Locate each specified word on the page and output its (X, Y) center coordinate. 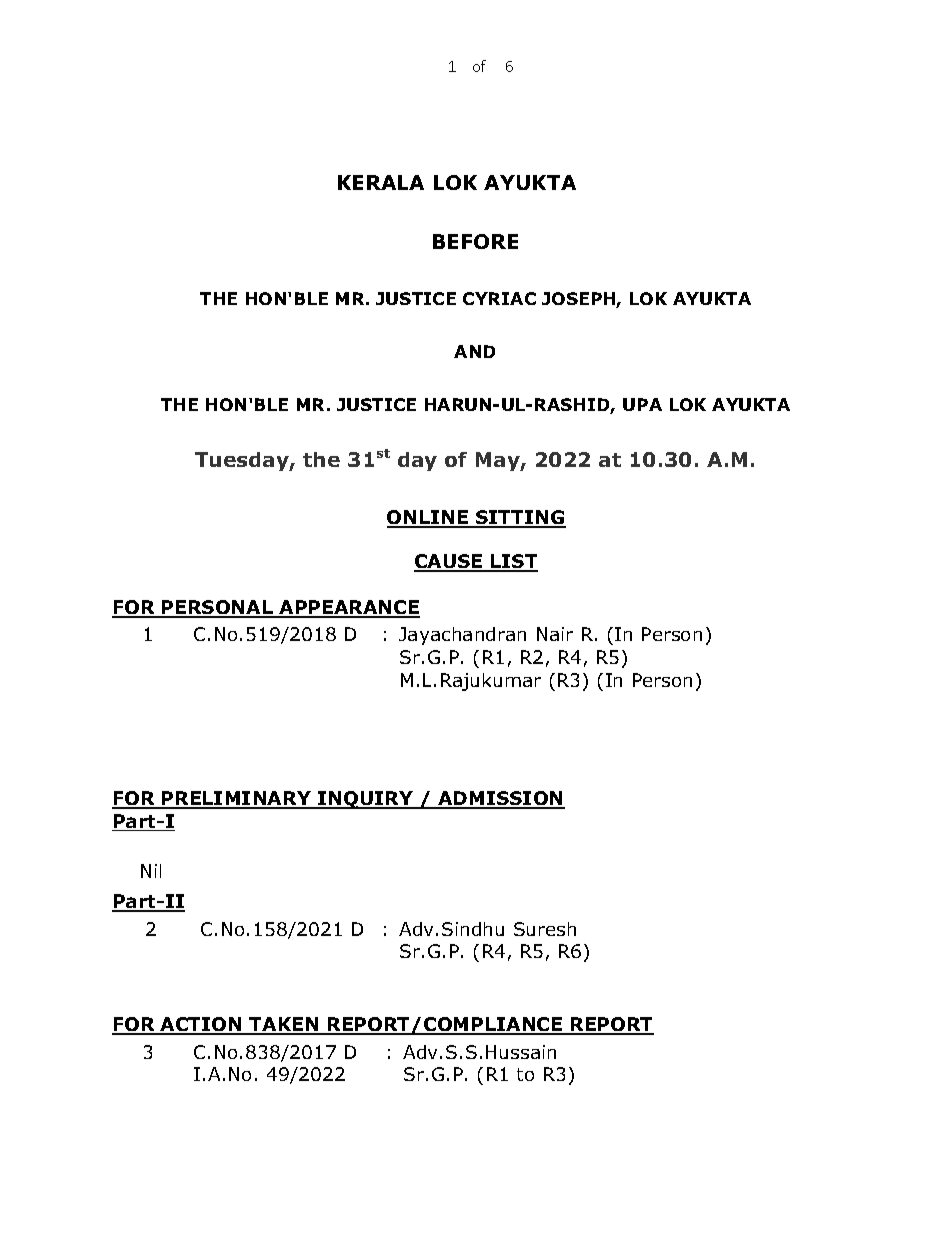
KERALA (381, 182)
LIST (513, 563)
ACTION (201, 1025)
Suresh (545, 929)
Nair (555, 634)
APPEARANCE (348, 608)
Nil (151, 871)
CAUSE (449, 563)
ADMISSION (500, 799)
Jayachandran (462, 636)
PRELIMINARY (236, 799)
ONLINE (428, 518)
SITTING (520, 518)
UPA (642, 404)
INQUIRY (365, 800)
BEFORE (475, 241)
